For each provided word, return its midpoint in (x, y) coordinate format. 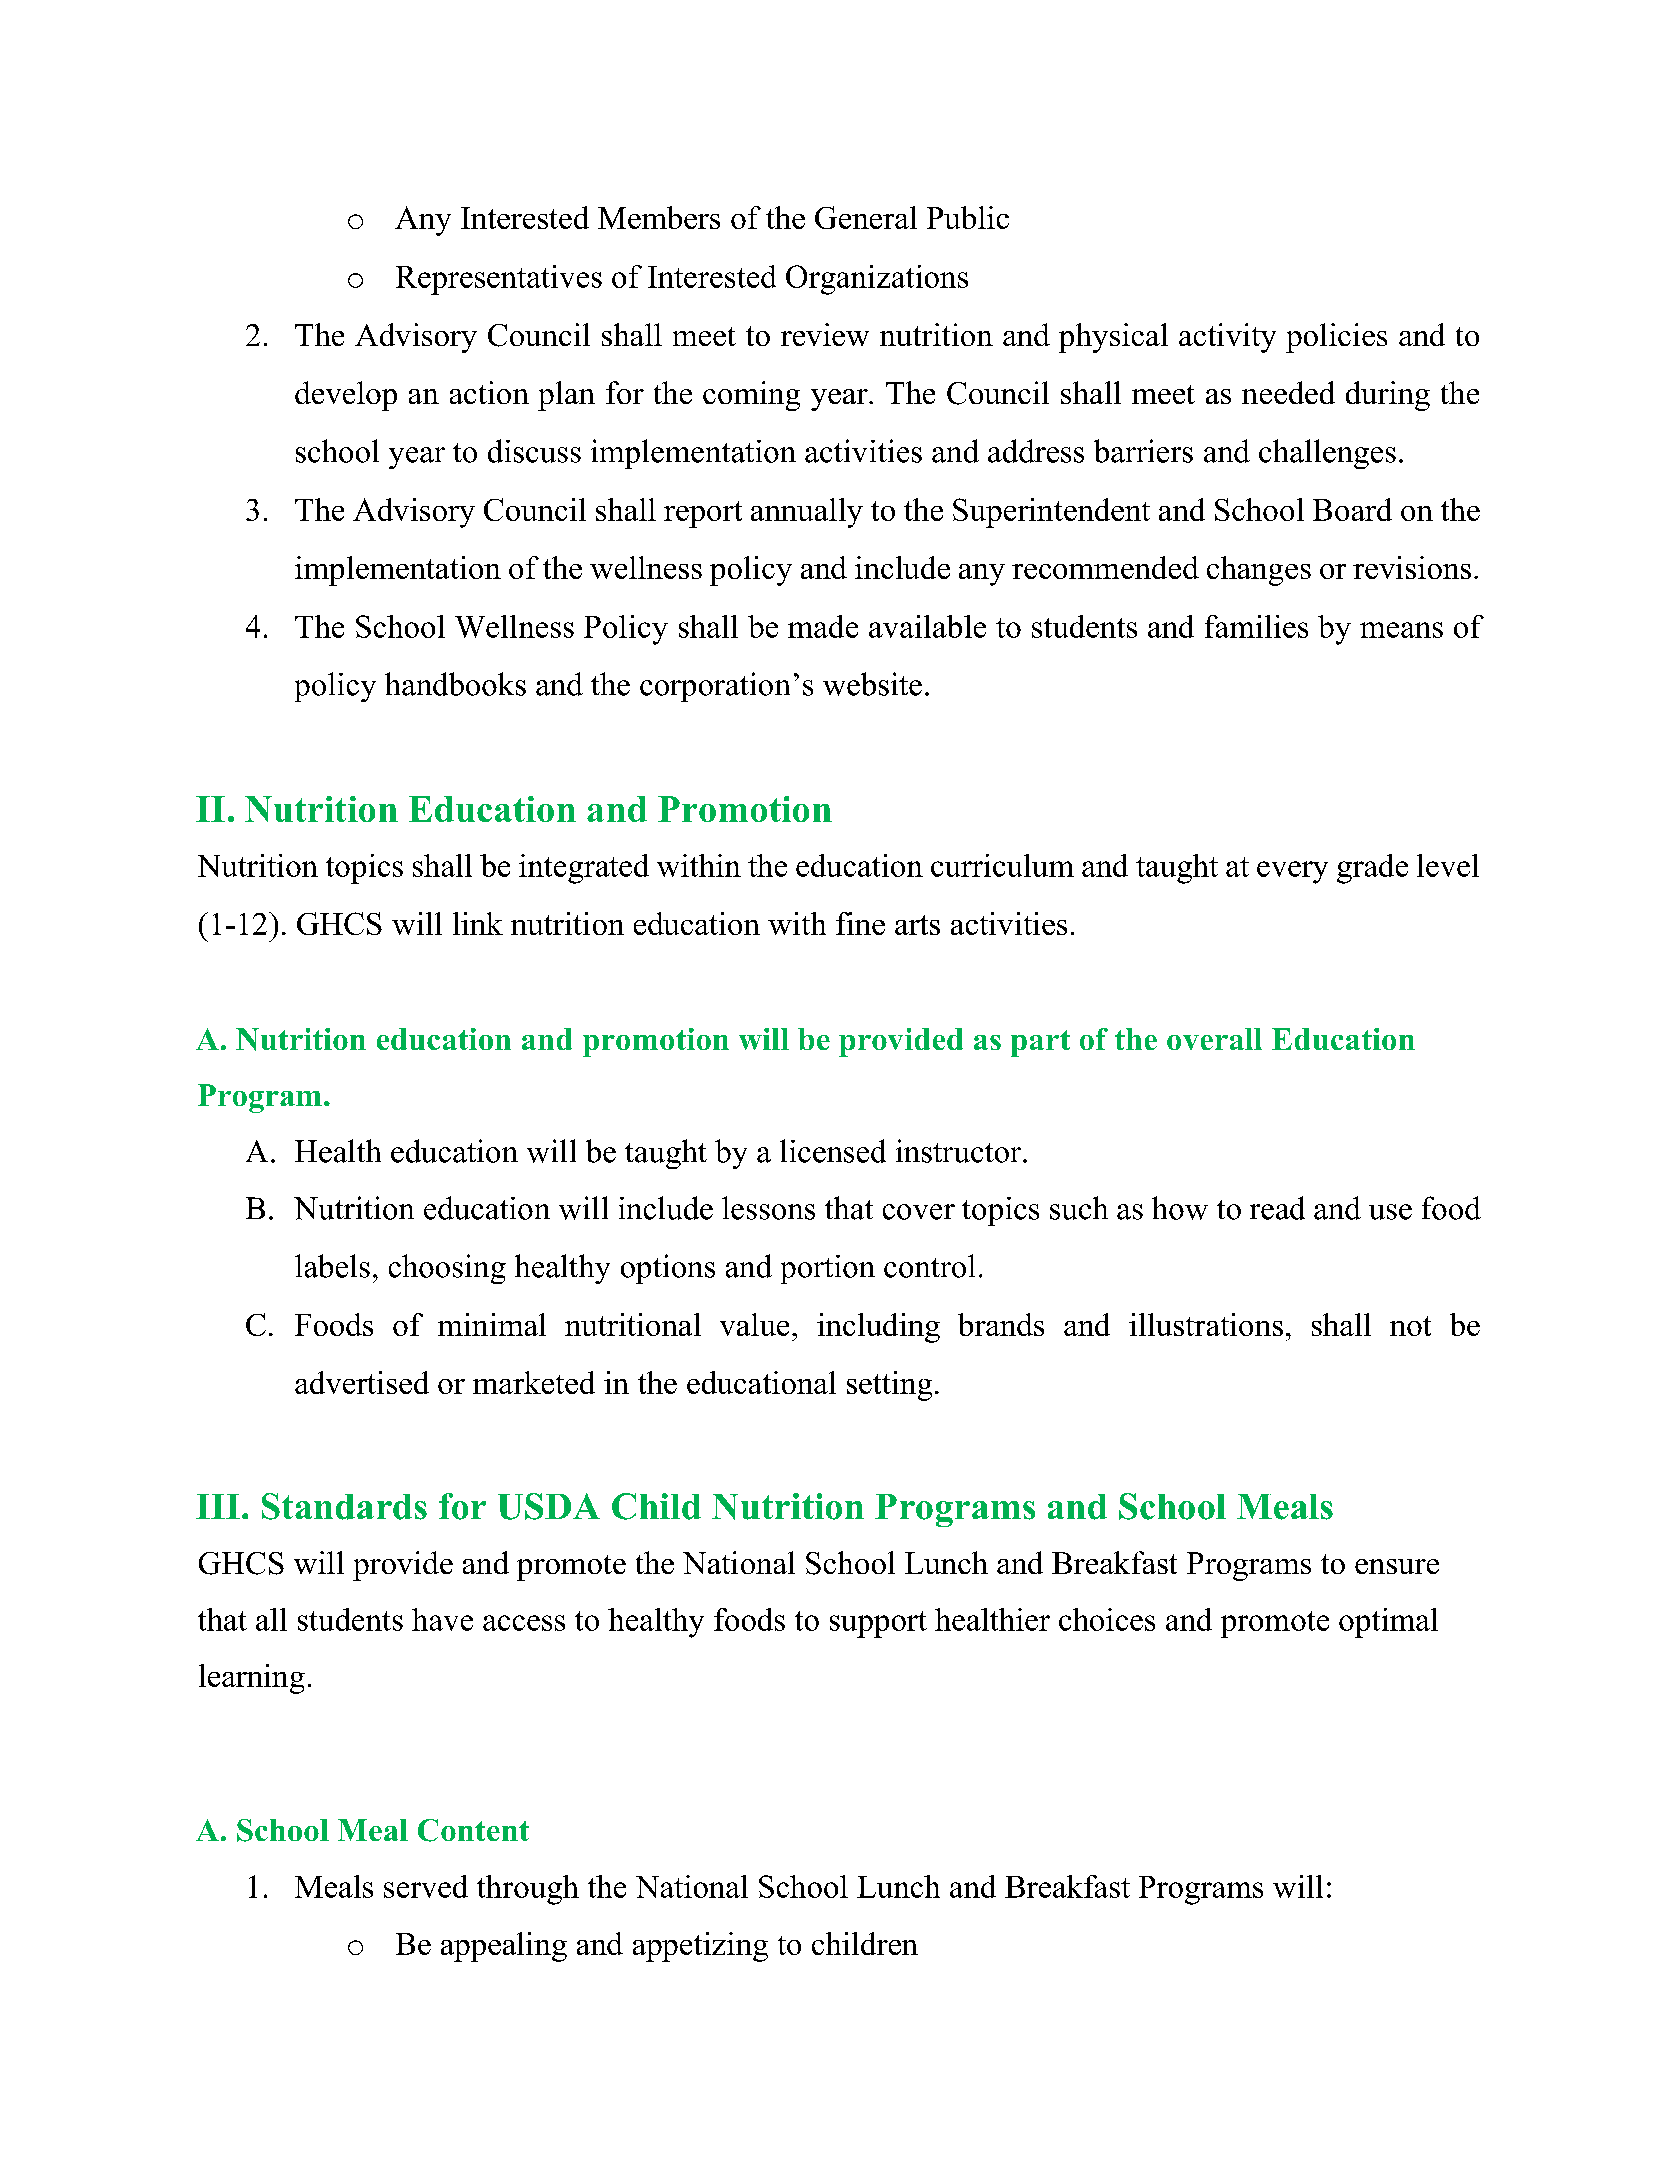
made (823, 626)
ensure (1397, 1566)
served (426, 1886)
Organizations (877, 280)
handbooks (455, 684)
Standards (344, 1506)
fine (860, 923)
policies (1336, 338)
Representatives (499, 280)
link (478, 923)
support (878, 1624)
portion (828, 1269)
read (1277, 1208)
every (1292, 872)
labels (332, 1266)
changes (1259, 571)
